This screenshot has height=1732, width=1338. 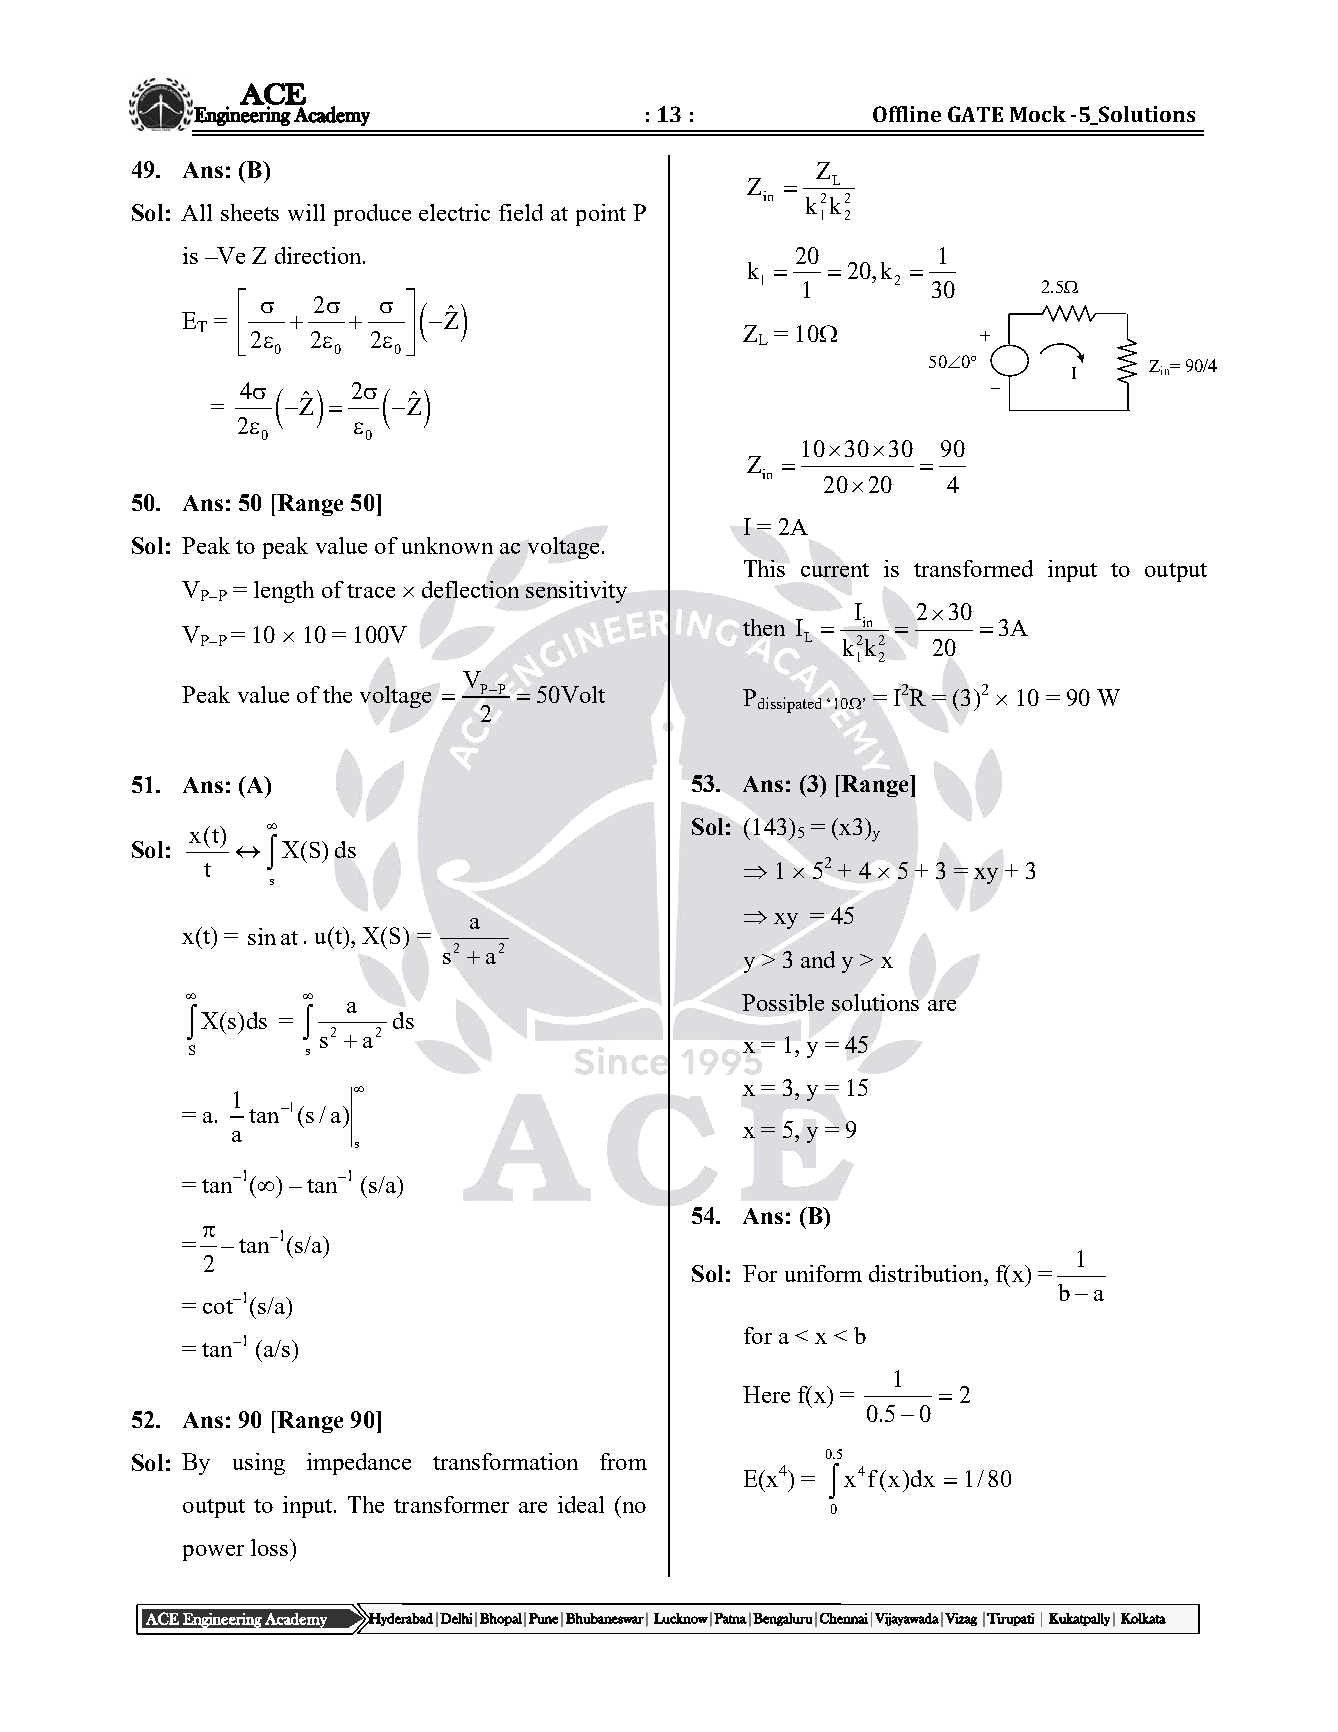 I want to click on impedance, so click(x=359, y=1464).
